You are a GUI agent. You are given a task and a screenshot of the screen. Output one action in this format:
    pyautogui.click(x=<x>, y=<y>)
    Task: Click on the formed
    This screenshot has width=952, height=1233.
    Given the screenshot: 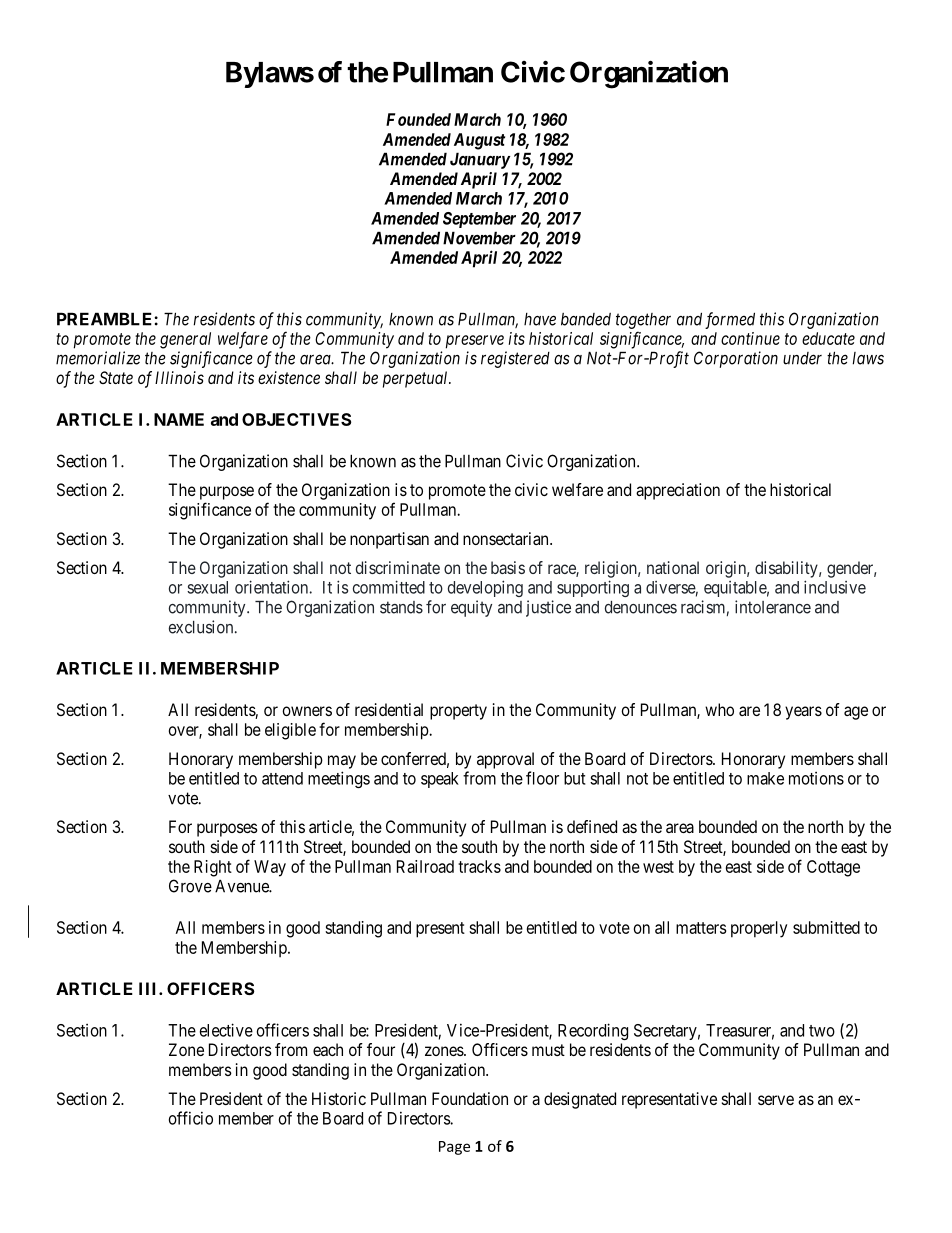 What is the action you would take?
    pyautogui.click(x=730, y=320)
